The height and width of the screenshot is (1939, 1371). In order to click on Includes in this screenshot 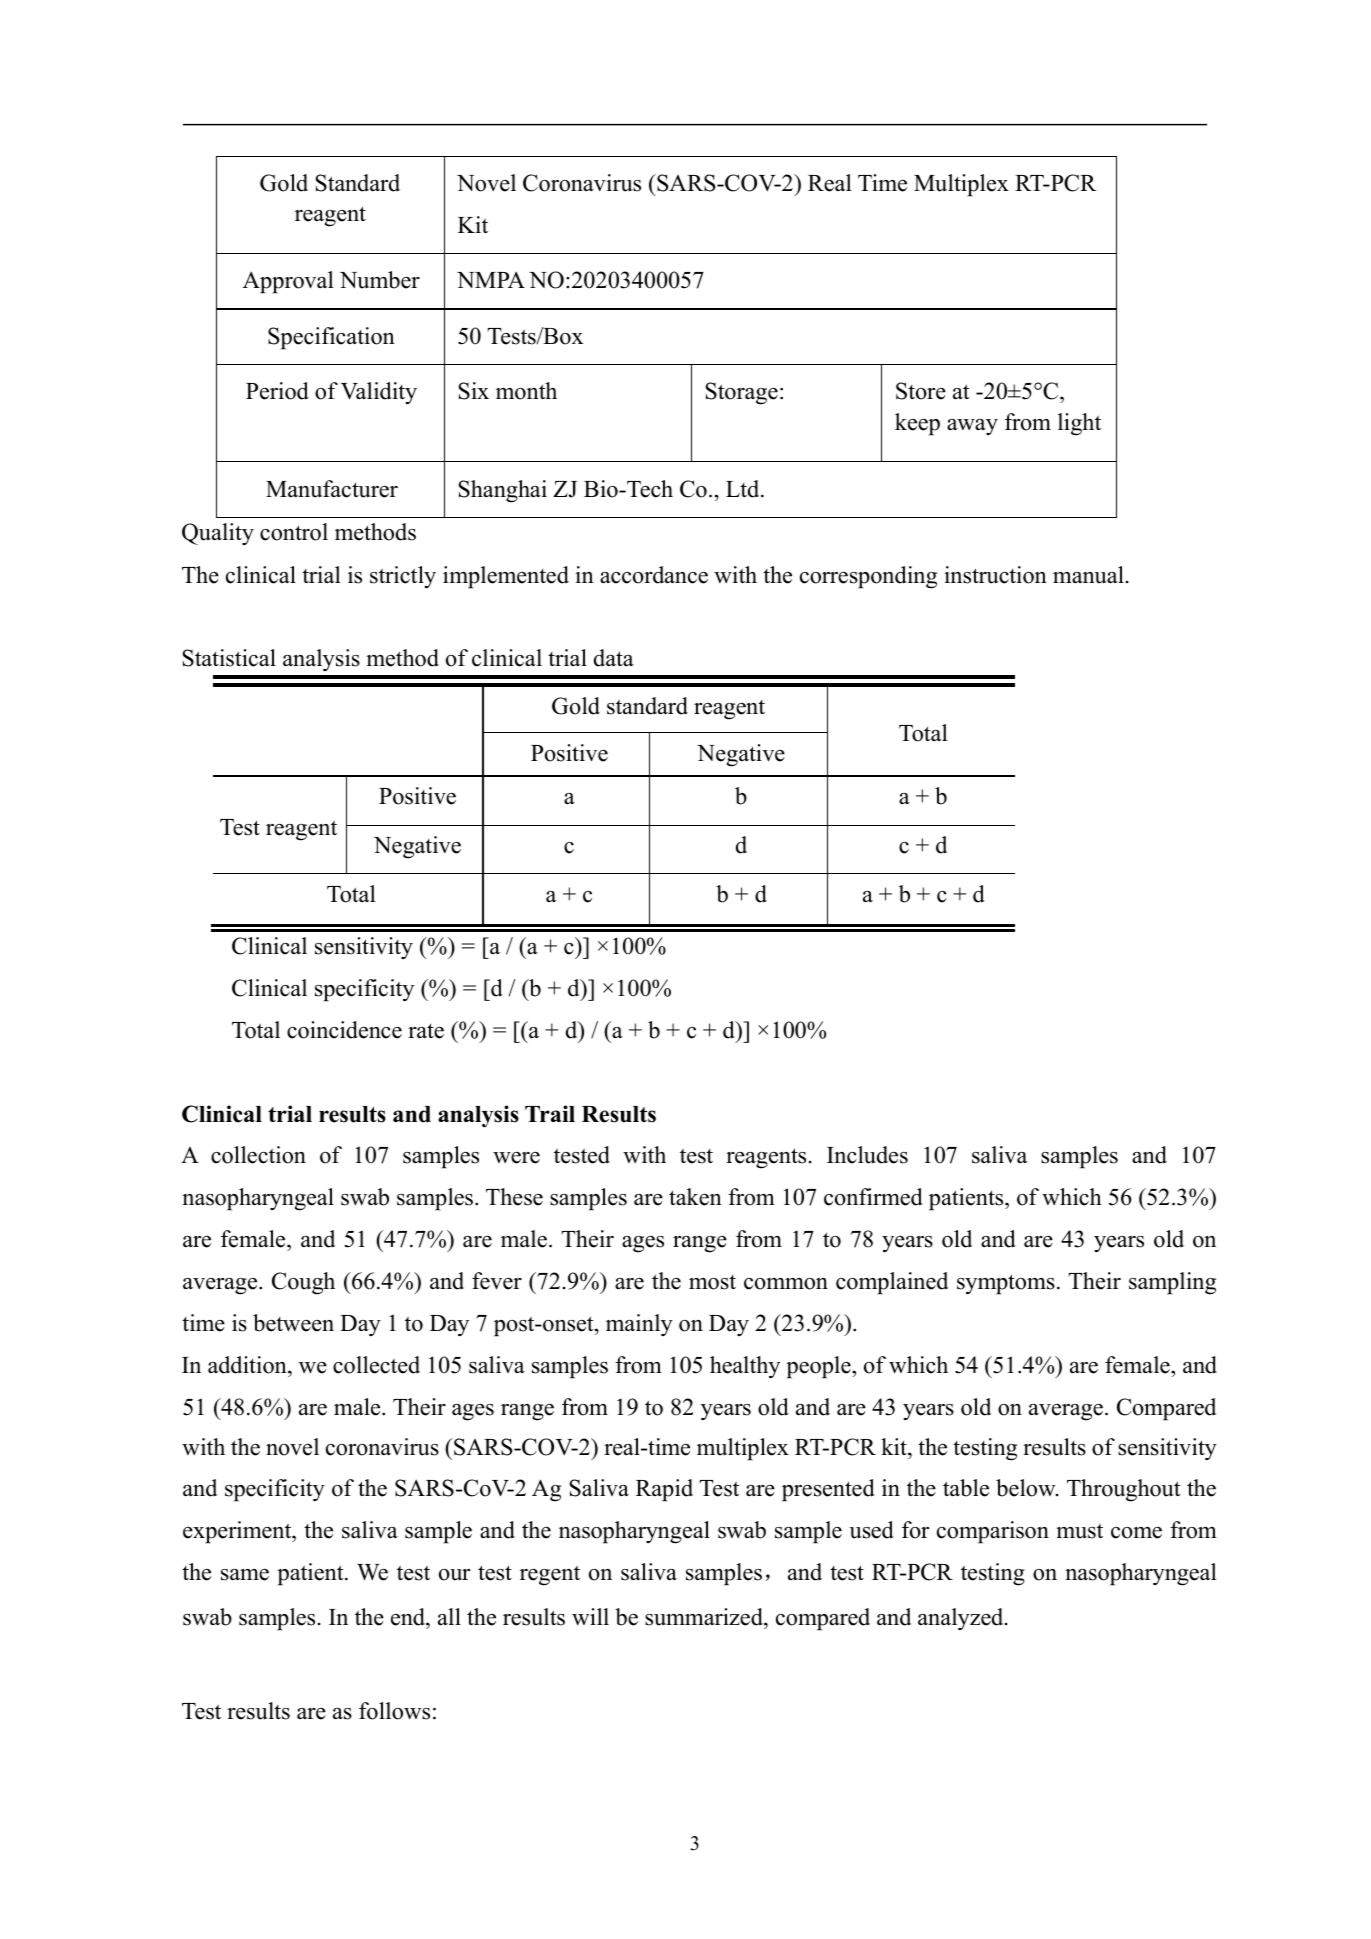, I will do `click(867, 1155)`.
